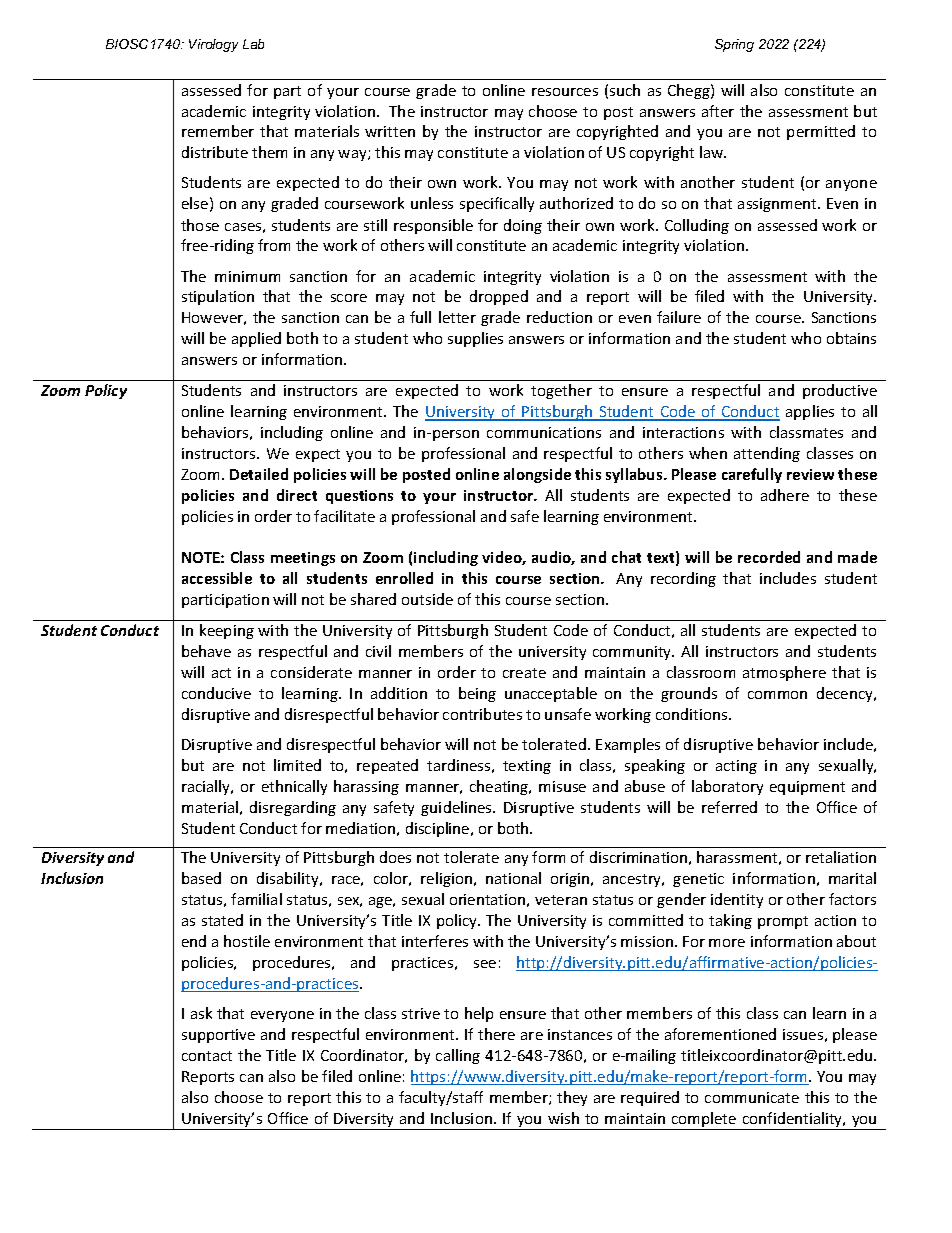 Image resolution: width=952 pixels, height=1233 pixels. Describe the element at coordinates (734, 45) in the document. I see `Spring` at that location.
